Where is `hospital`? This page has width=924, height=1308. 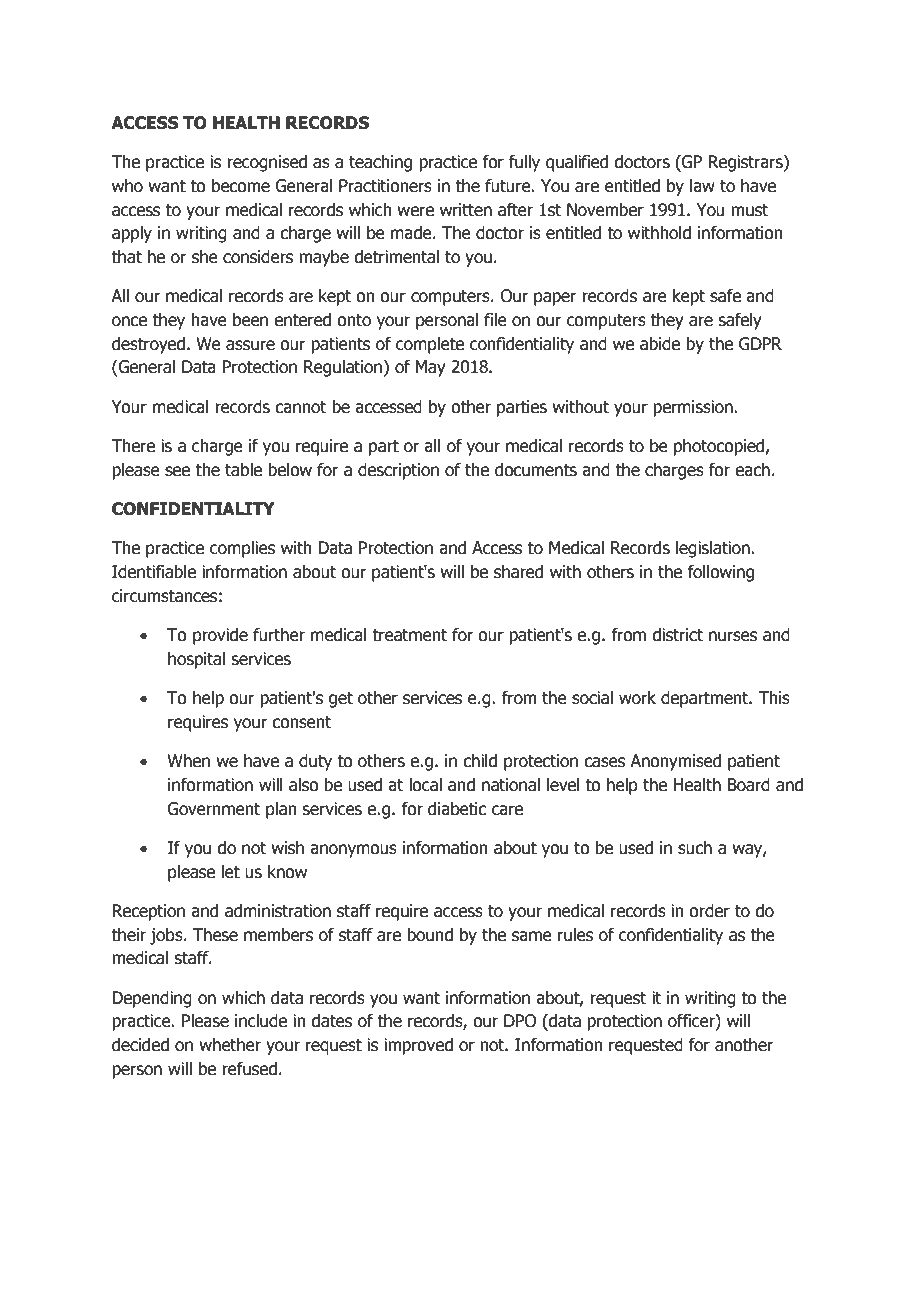
hospital is located at coordinates (196, 660).
